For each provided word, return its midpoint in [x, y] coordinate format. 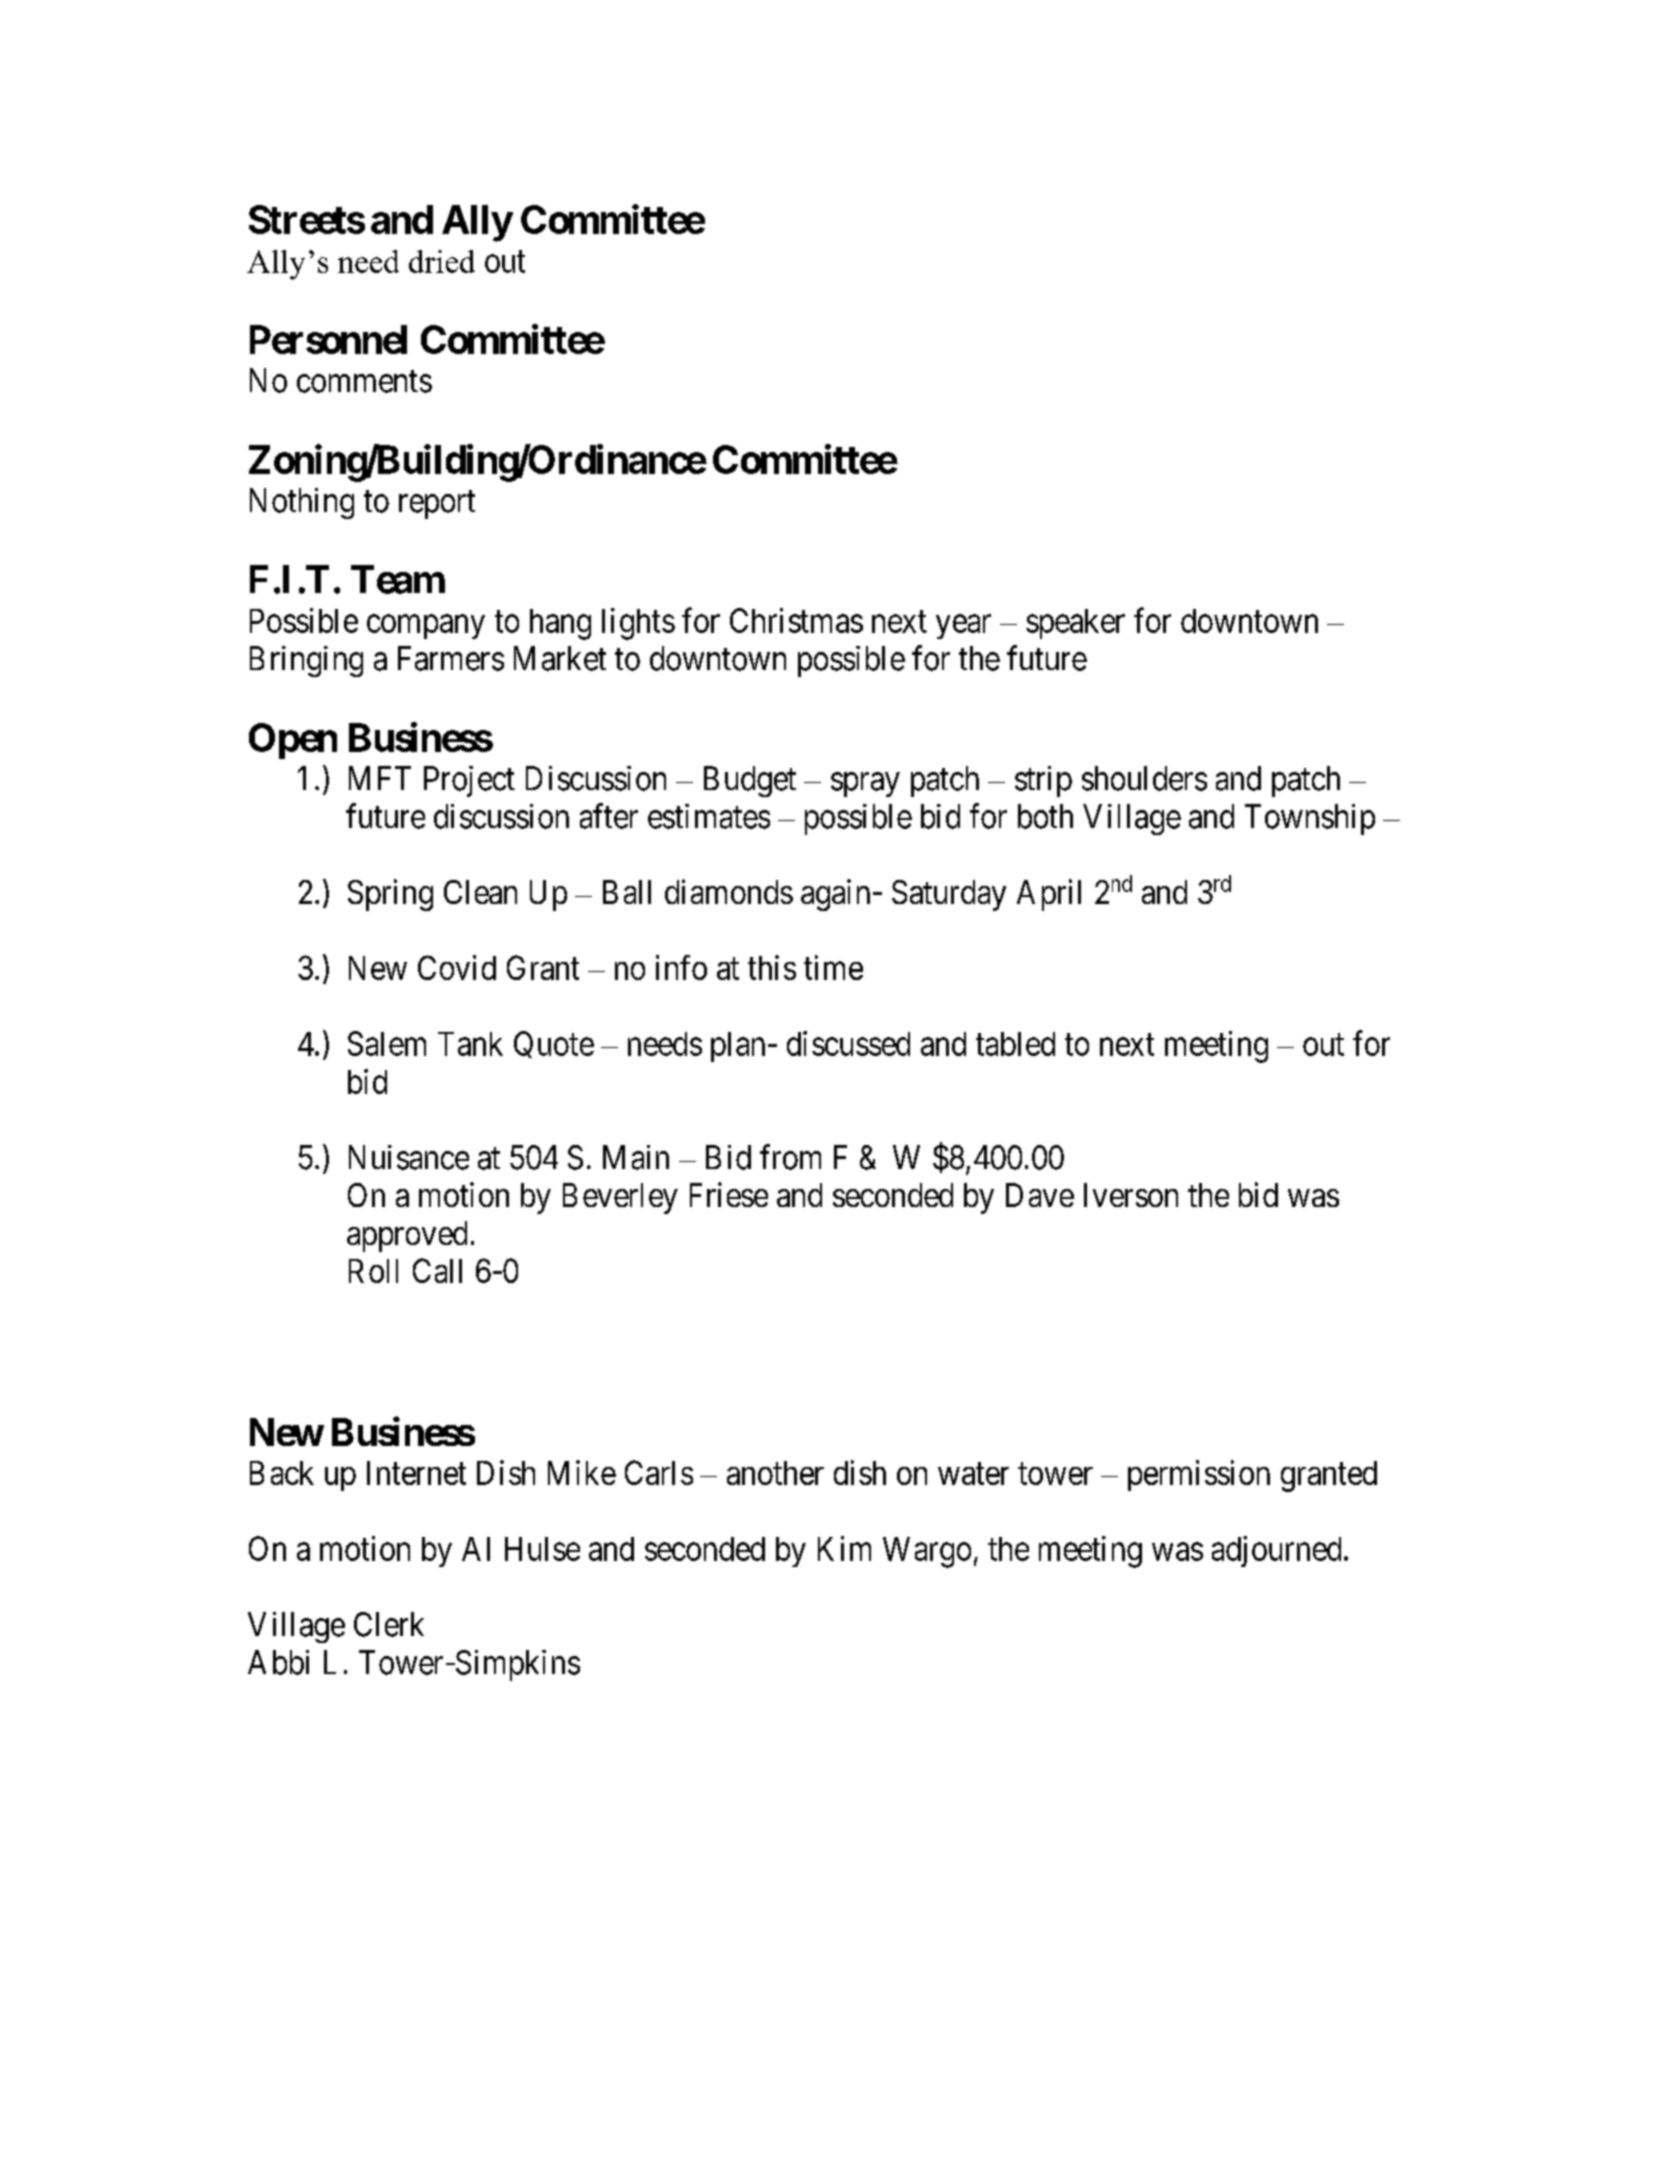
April [1049, 895]
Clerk [389, 1624]
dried [442, 261]
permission [1199, 1475]
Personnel [328, 339]
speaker [1075, 624]
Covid [457, 967]
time [833, 967]
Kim [844, 1548]
